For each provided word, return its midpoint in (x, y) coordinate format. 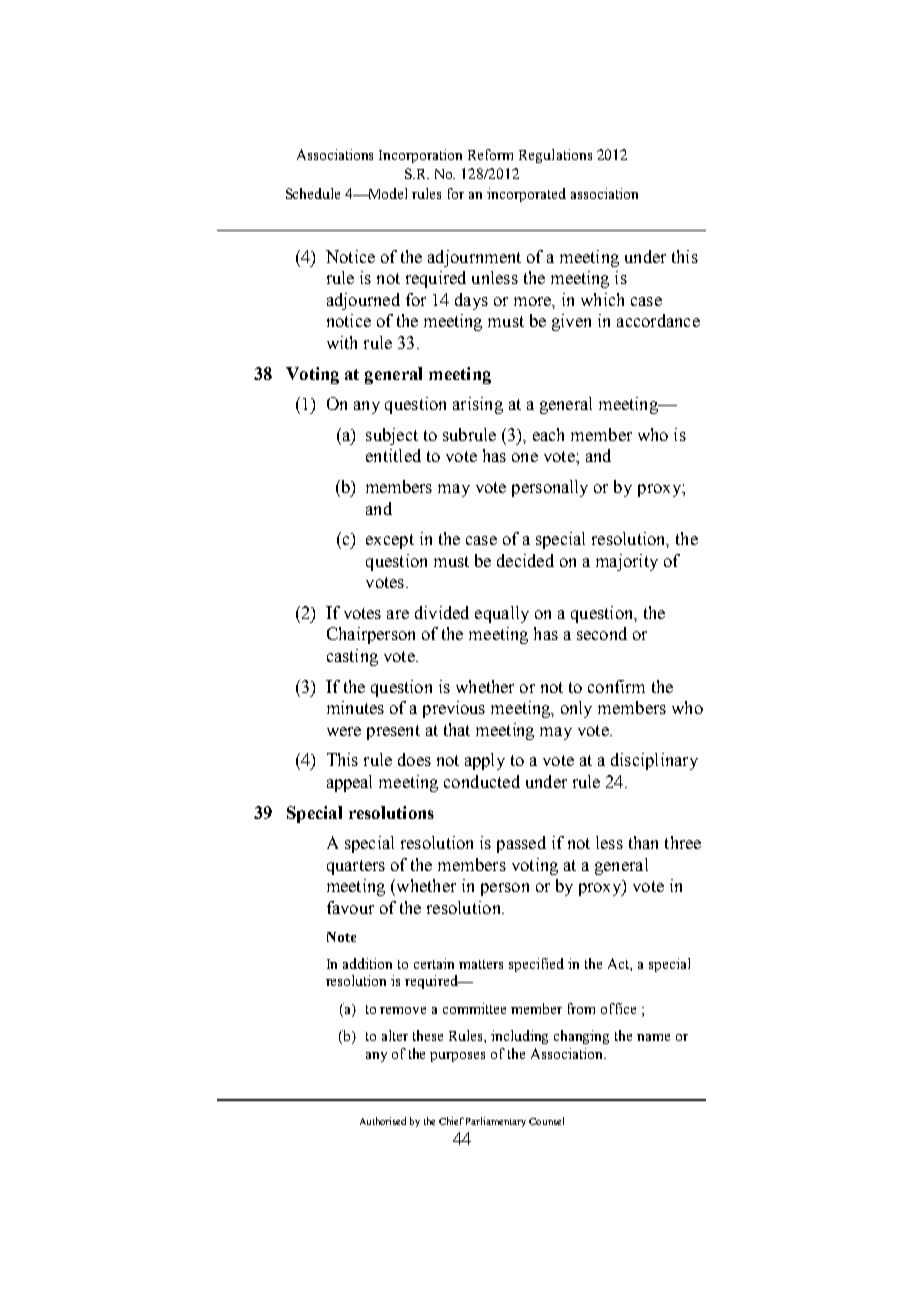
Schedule (313, 193)
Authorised (383, 1121)
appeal (349, 783)
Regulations (555, 156)
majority (627, 562)
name (653, 1037)
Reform (490, 154)
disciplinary (654, 761)
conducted (482, 781)
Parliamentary (496, 1122)
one (525, 457)
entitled (393, 455)
